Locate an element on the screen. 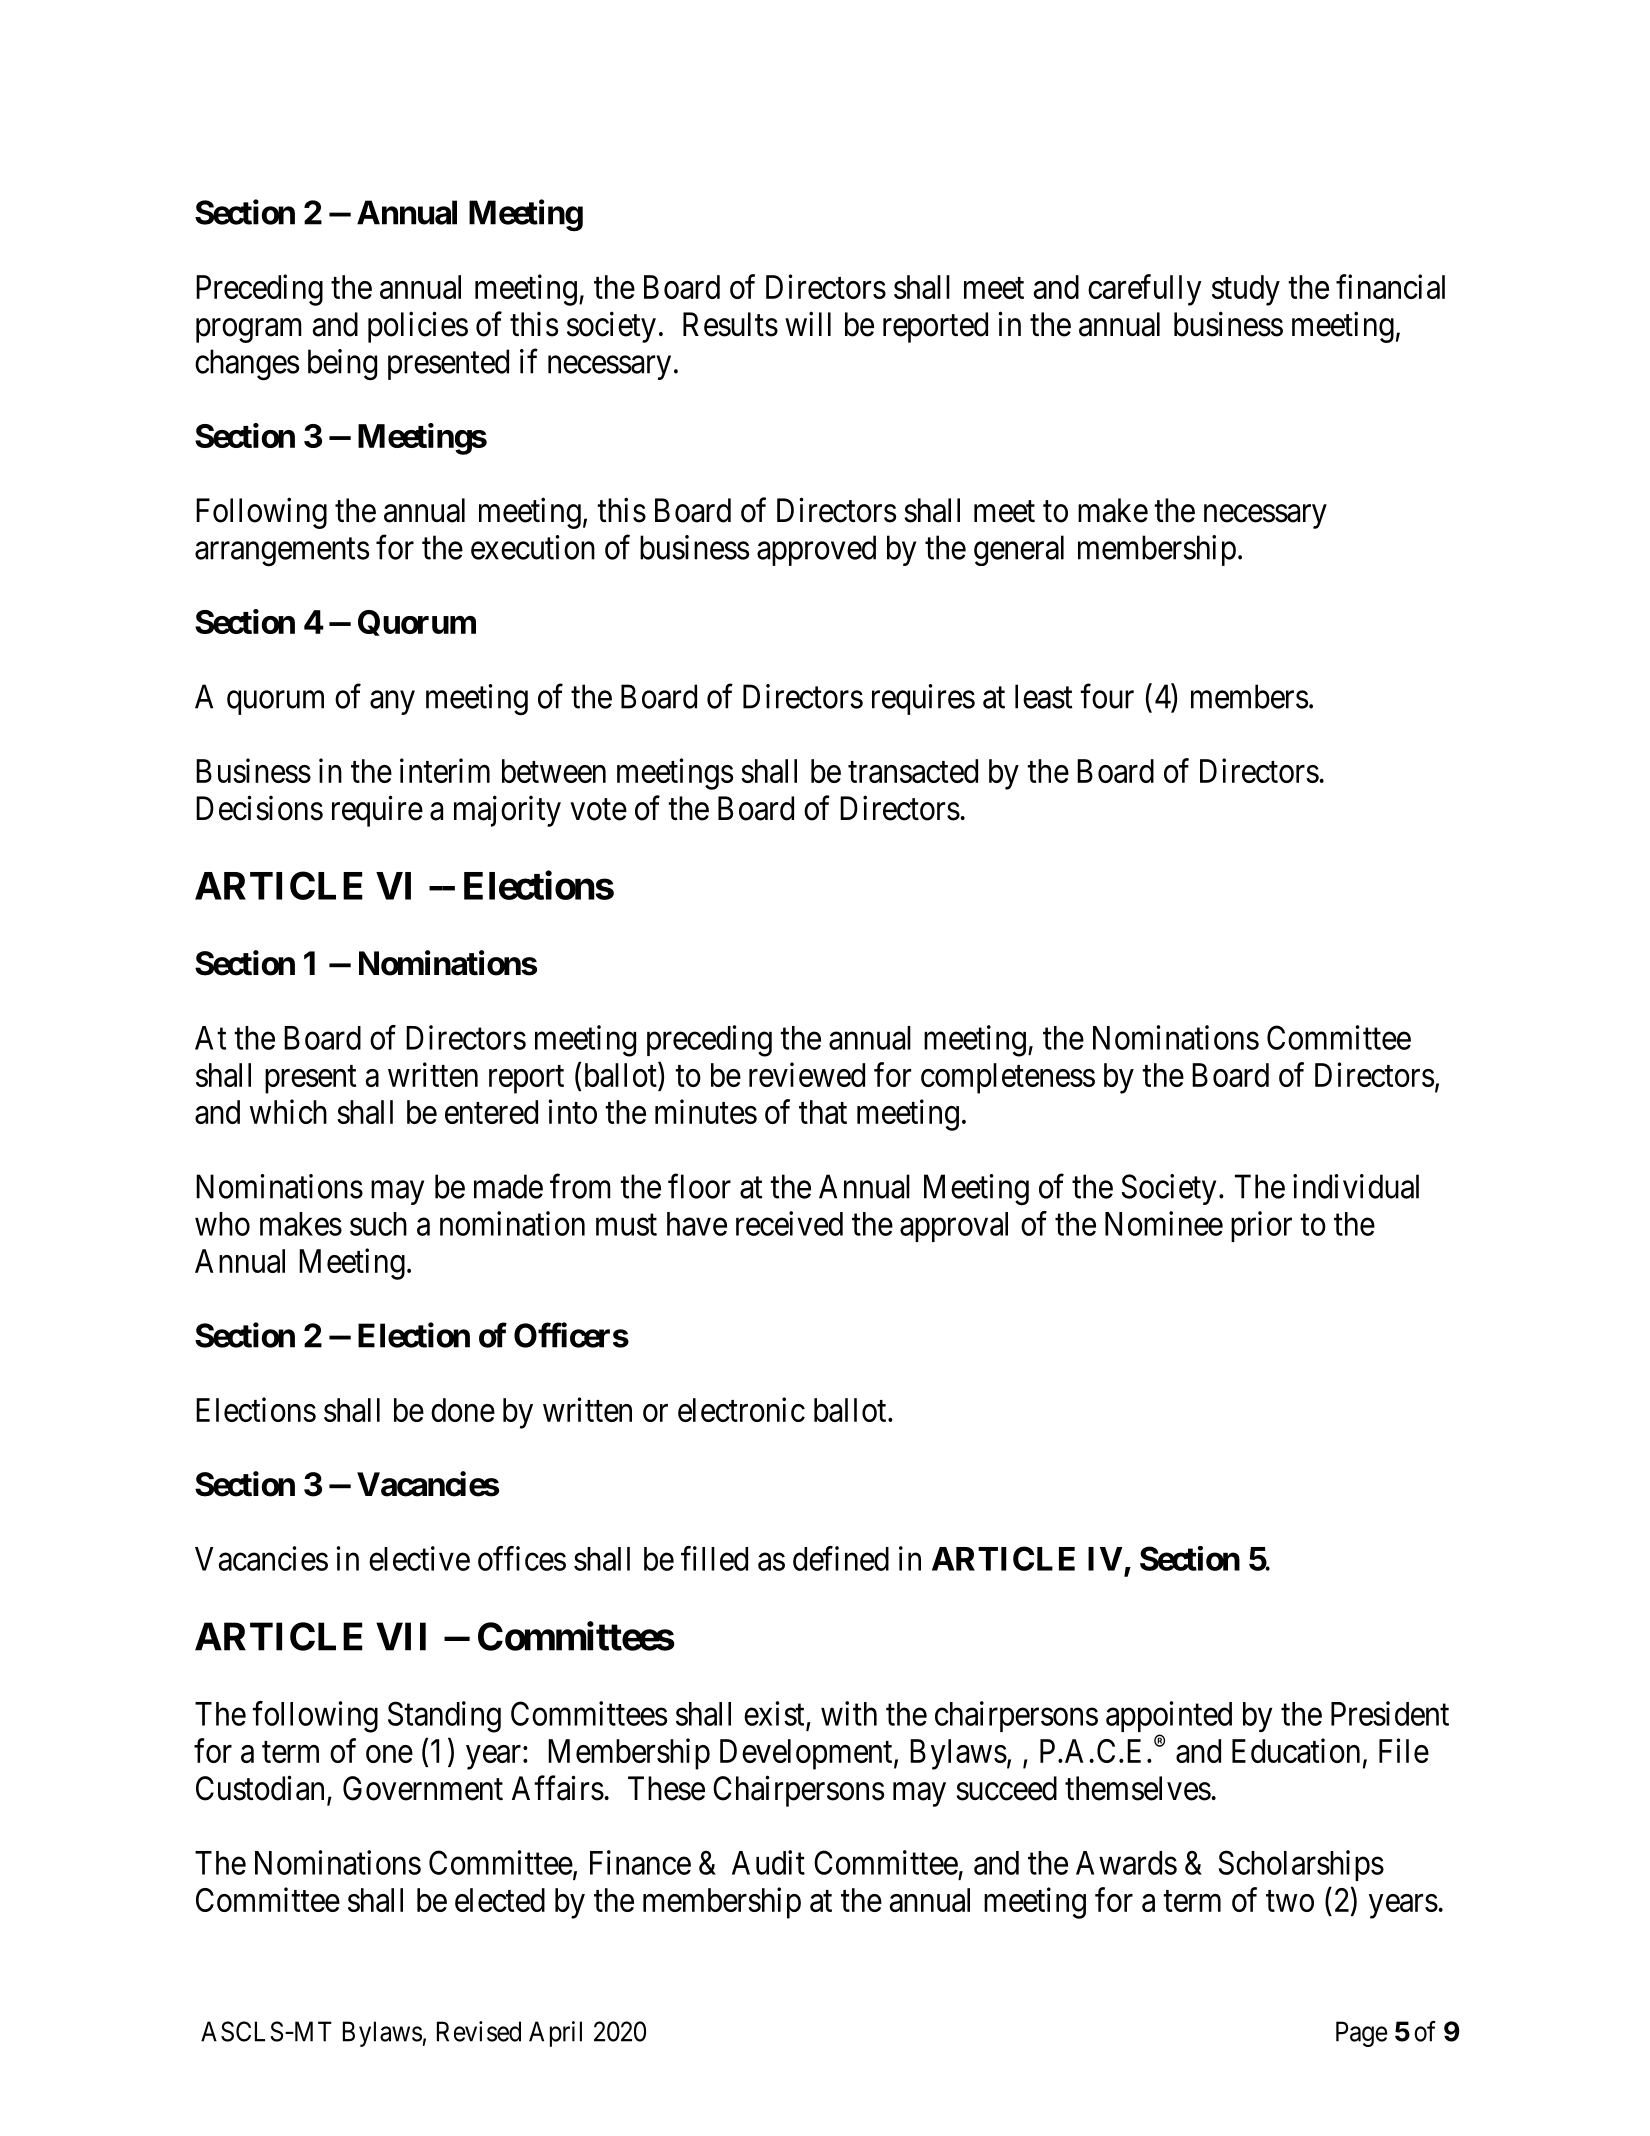 The height and width of the screenshot is (2136, 1650). prior is located at coordinates (1261, 1226).
